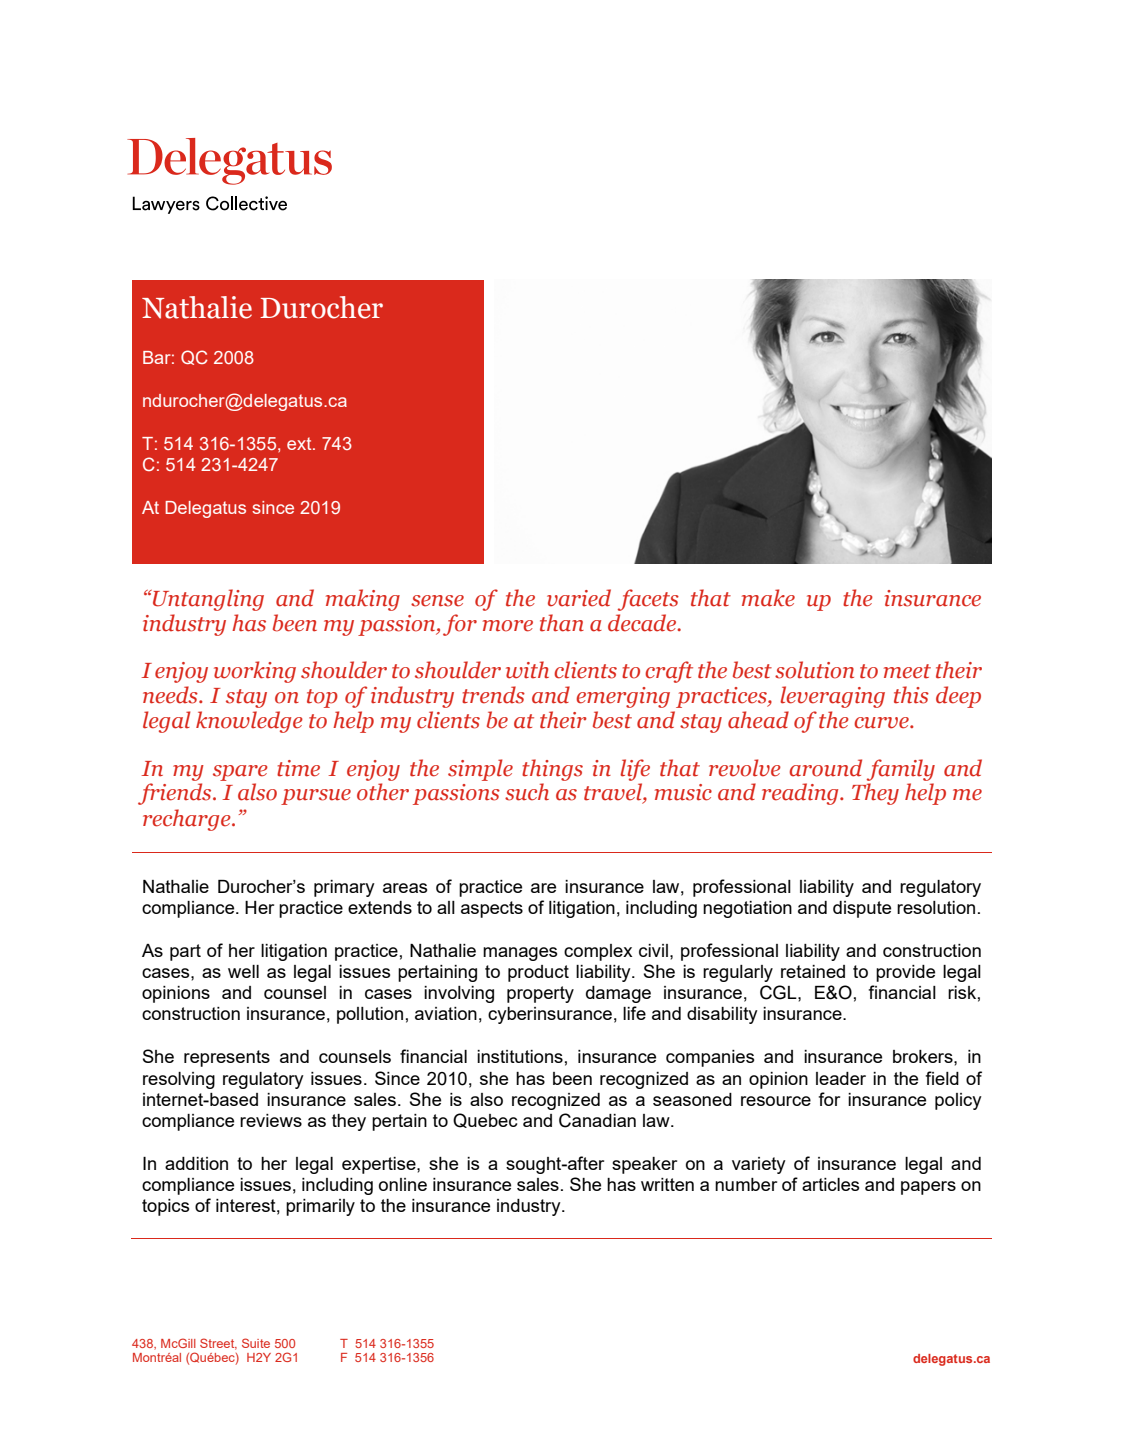 The image size is (1124, 1455). What do you see at coordinates (271, 1120) in the screenshot?
I see `reviews` at bounding box center [271, 1120].
